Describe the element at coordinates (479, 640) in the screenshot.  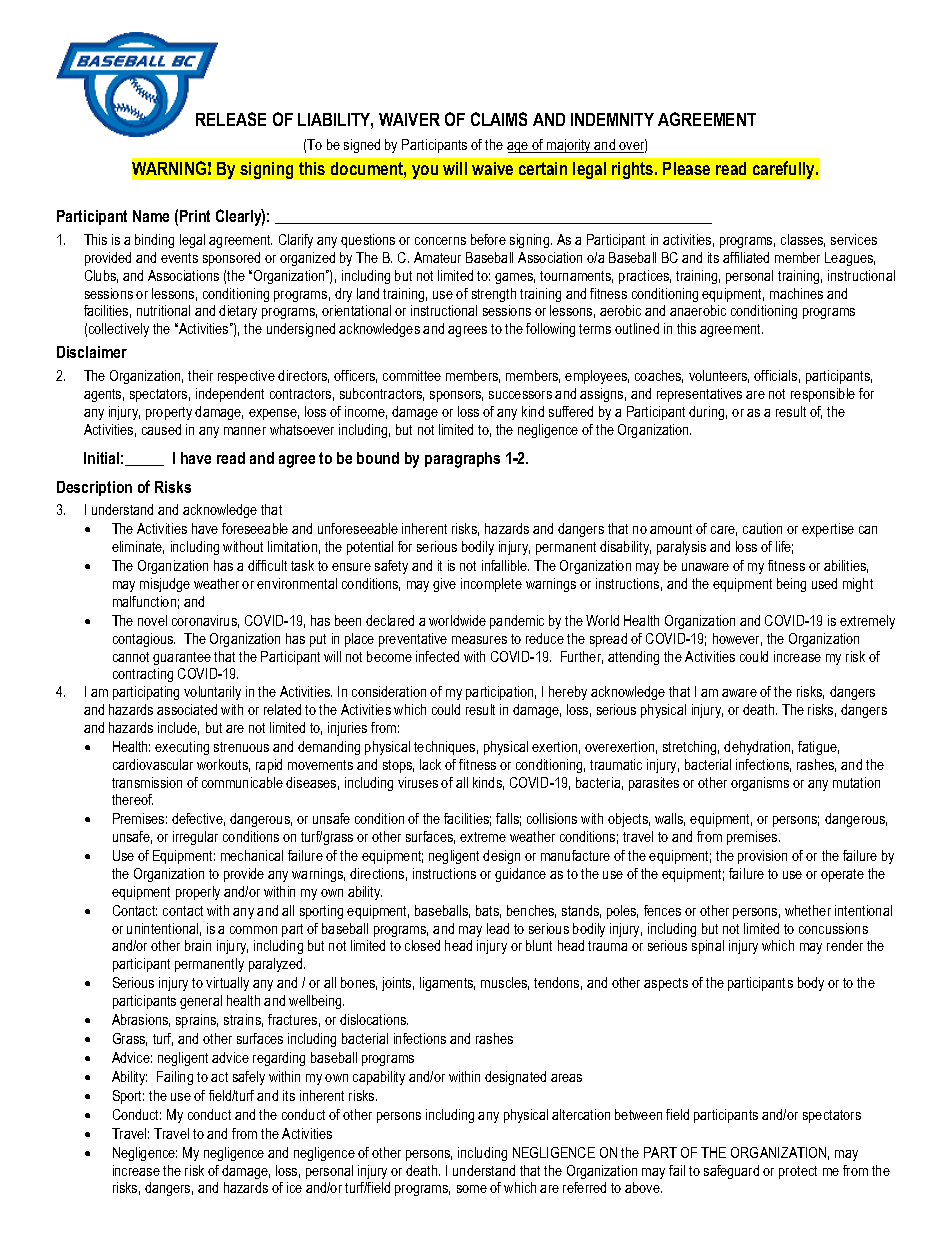
I see `measures` at that location.
